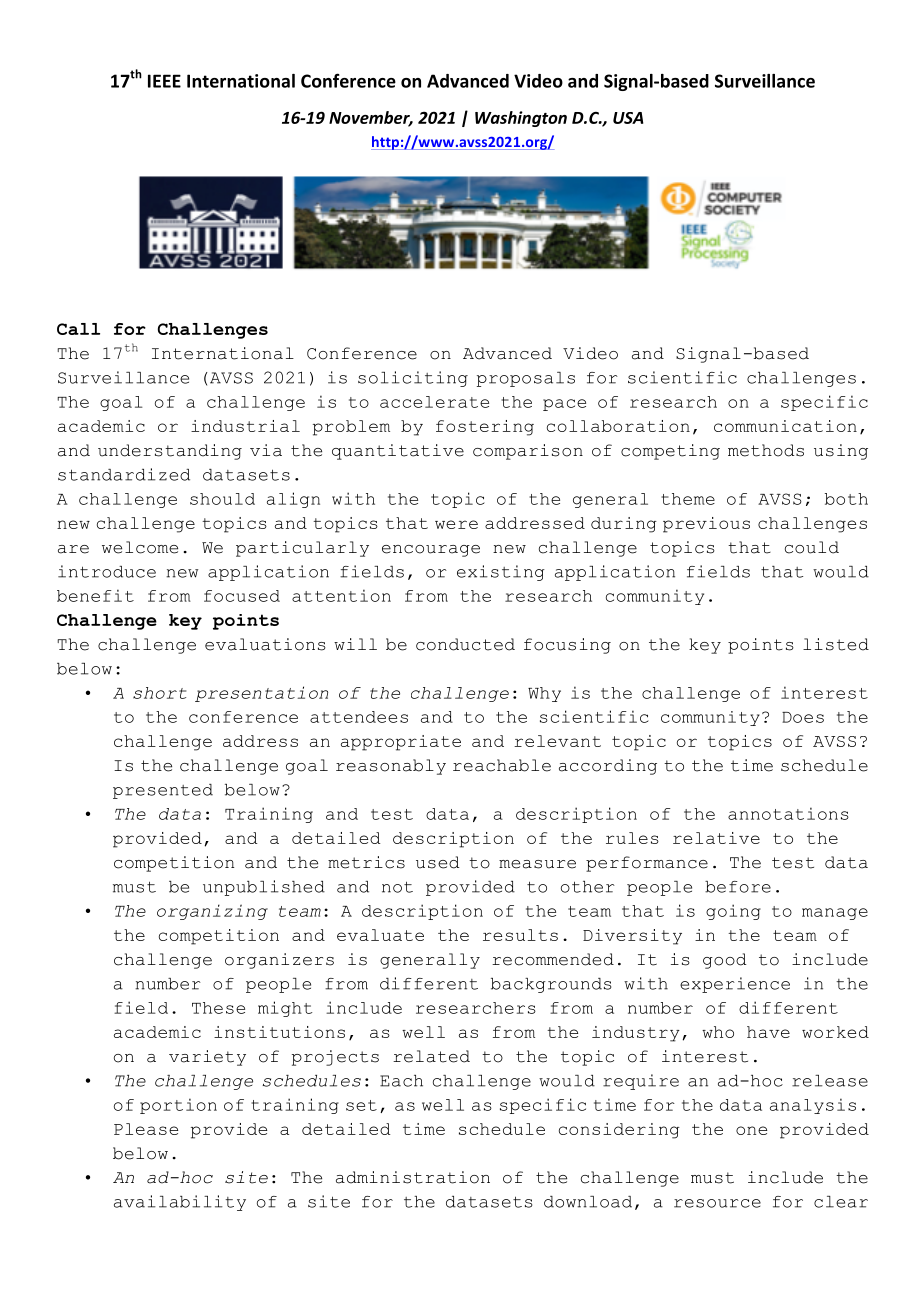  What do you see at coordinates (751, 1130) in the document?
I see `one` at bounding box center [751, 1130].
